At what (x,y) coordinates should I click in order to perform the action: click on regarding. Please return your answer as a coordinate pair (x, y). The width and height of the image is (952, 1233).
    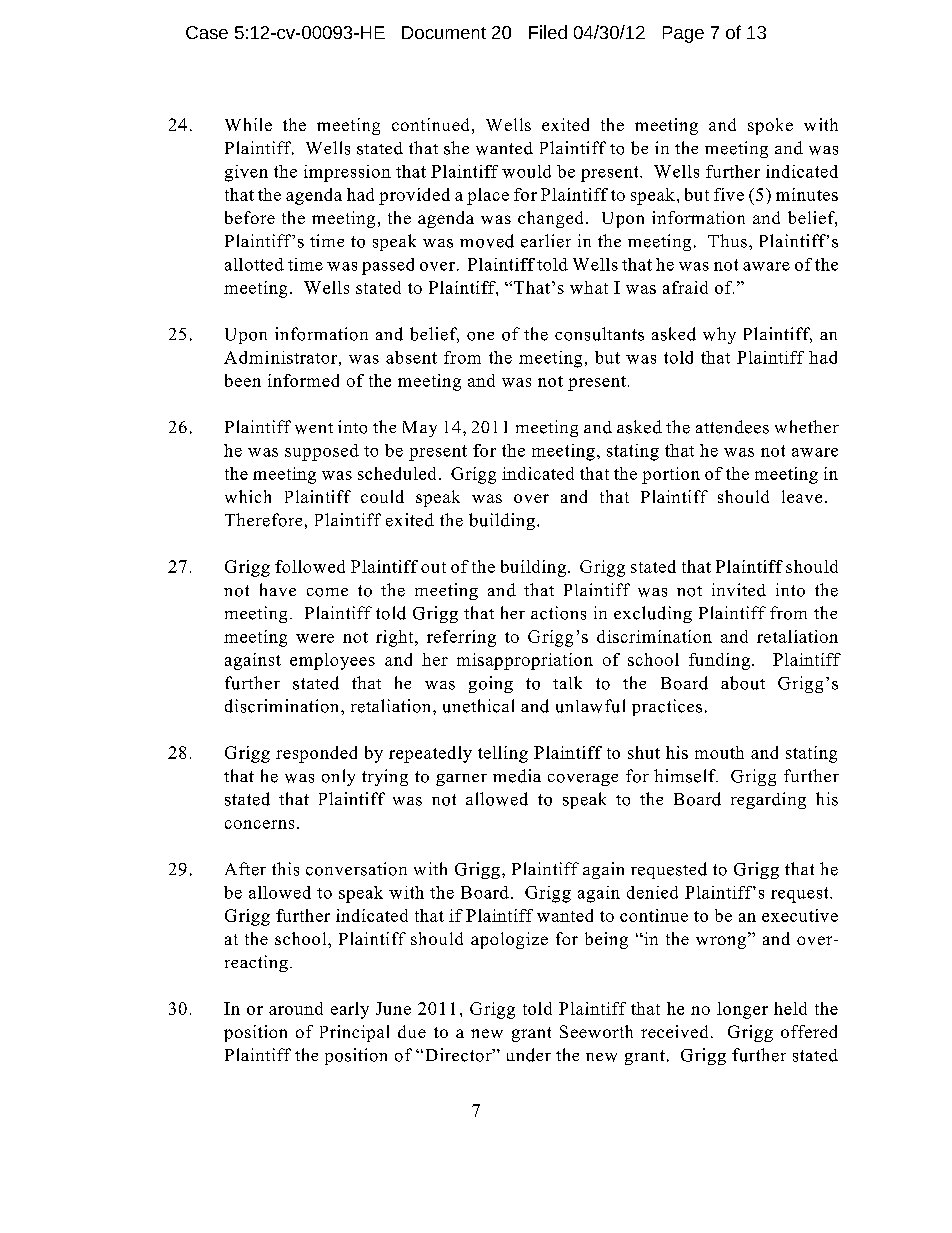
    Looking at the image, I should click on (768, 800).
